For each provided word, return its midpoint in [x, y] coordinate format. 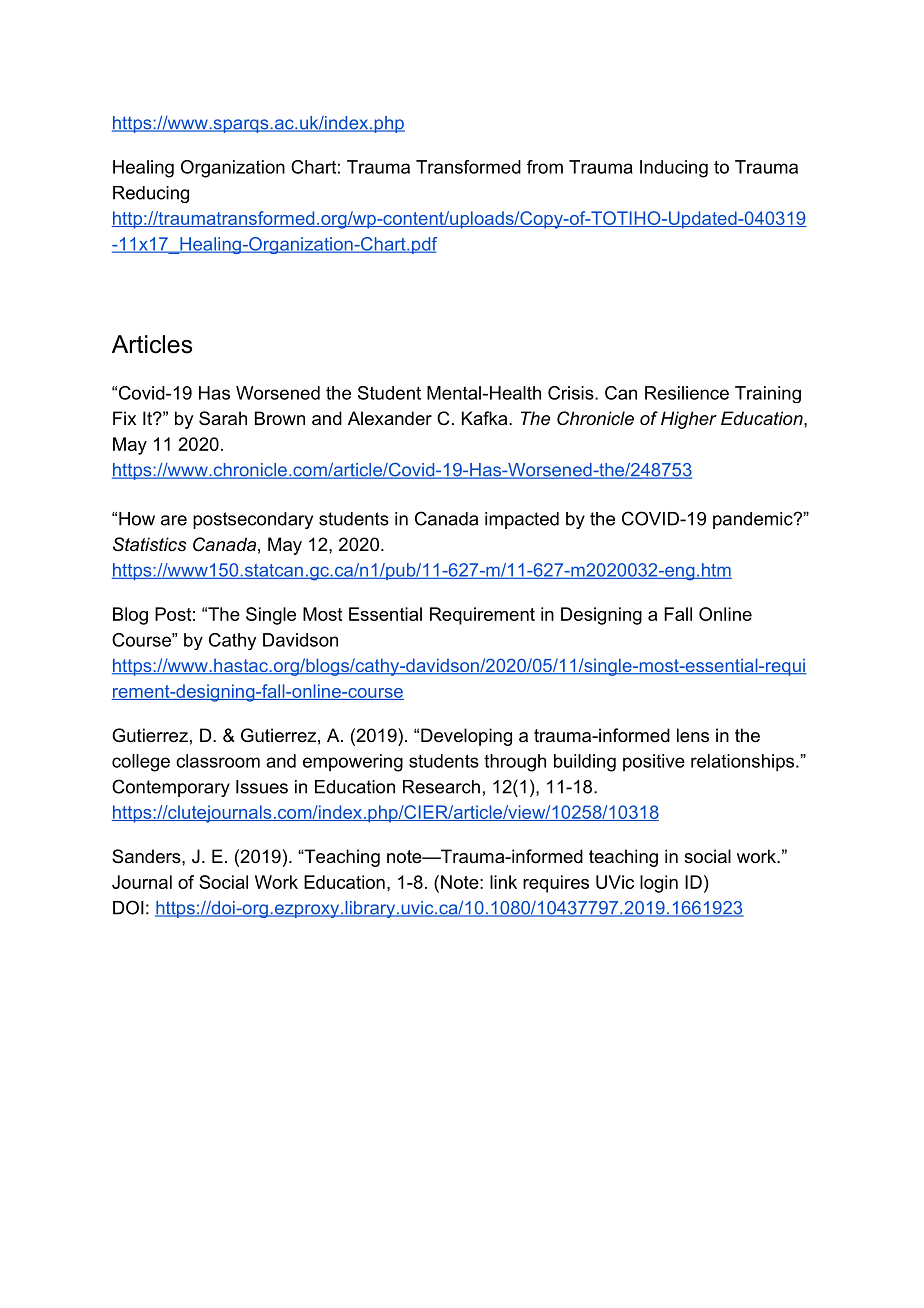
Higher [689, 420]
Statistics [150, 544]
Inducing [674, 169]
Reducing [151, 194]
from [545, 167]
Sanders [147, 856]
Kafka [484, 418]
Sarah [223, 418]
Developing [466, 737]
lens [693, 735]
